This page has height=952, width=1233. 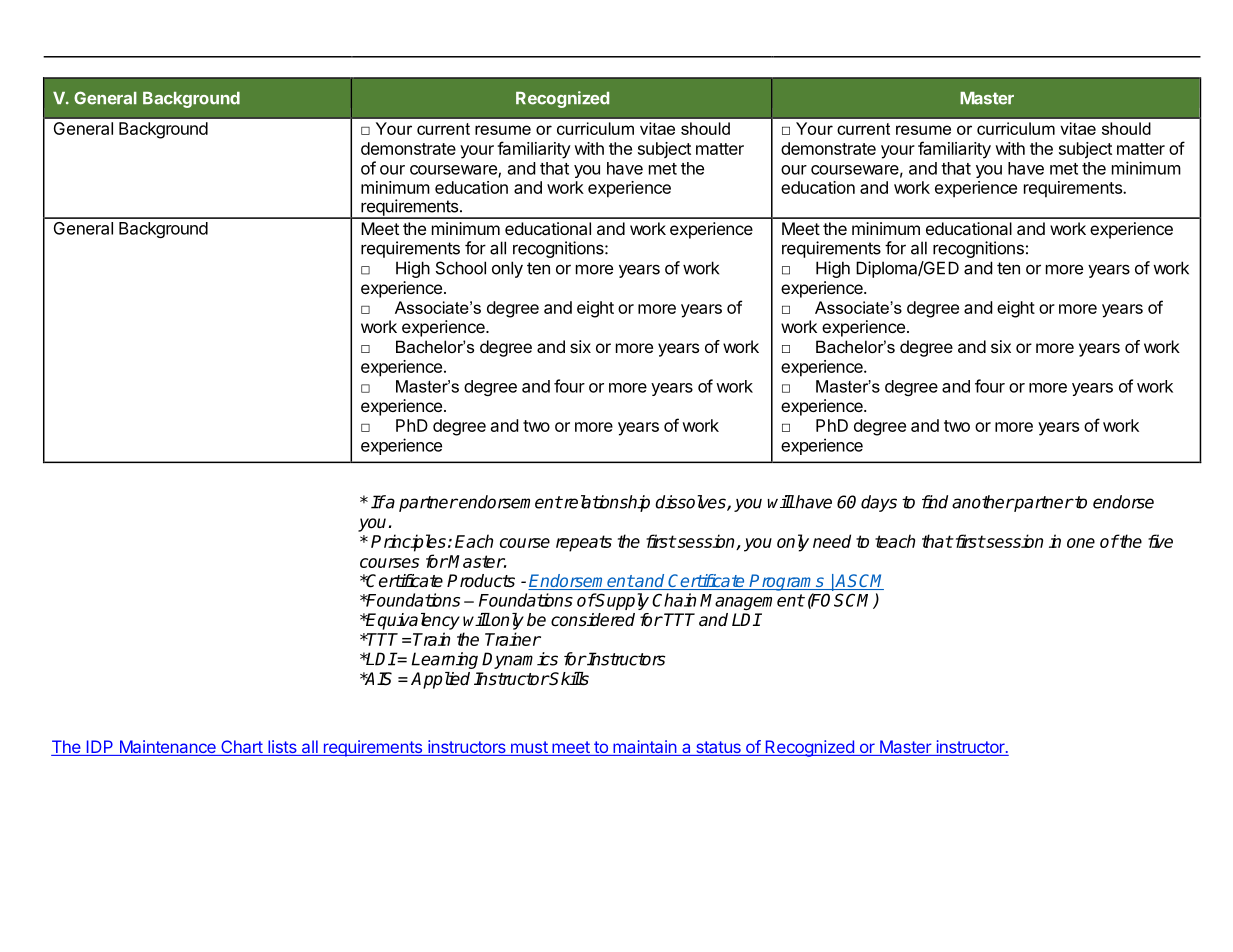 I want to click on Chart, so click(x=241, y=748).
